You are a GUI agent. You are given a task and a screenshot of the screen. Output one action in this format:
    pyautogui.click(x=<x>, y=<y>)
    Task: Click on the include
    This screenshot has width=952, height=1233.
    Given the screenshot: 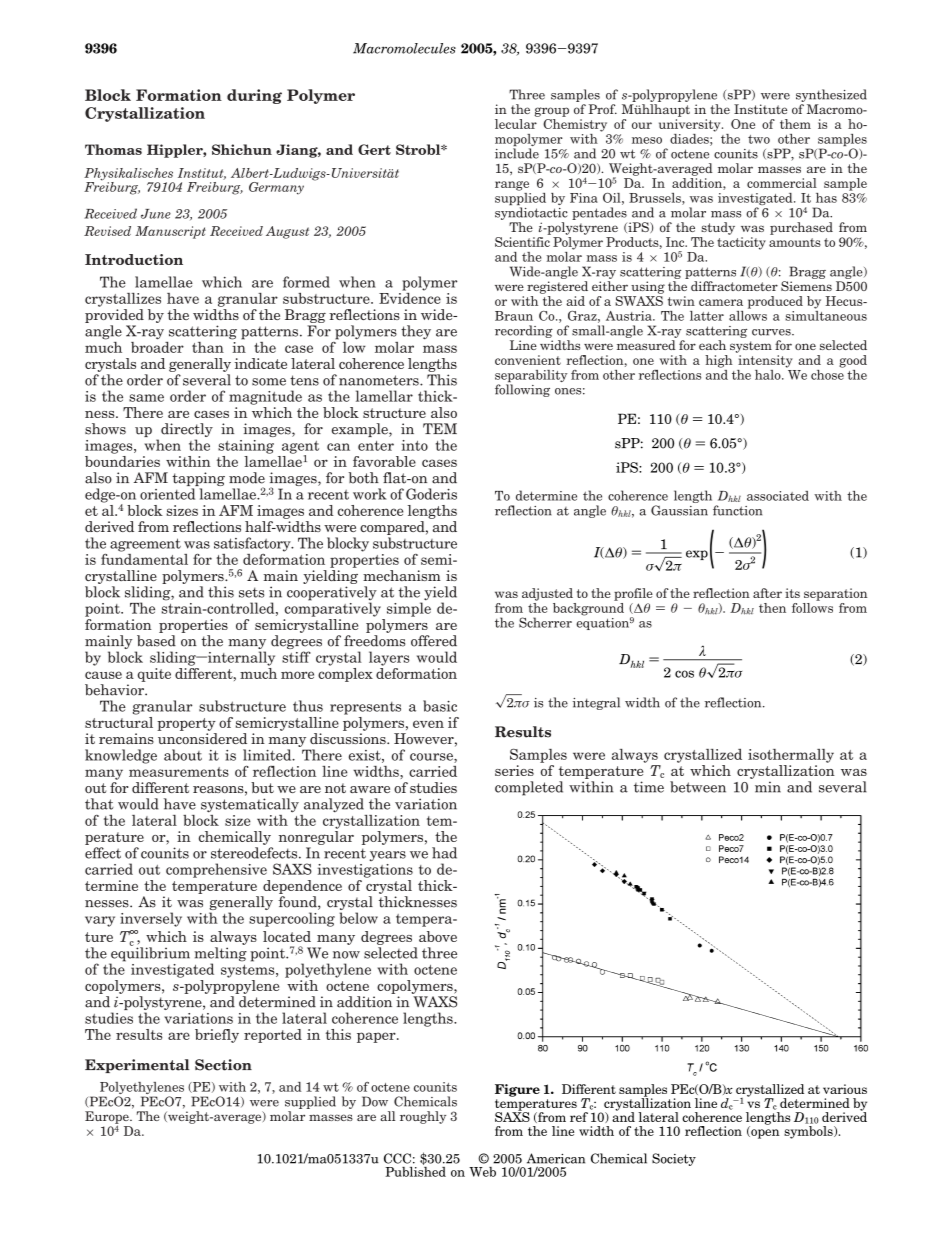 What is the action you would take?
    pyautogui.click(x=517, y=153)
